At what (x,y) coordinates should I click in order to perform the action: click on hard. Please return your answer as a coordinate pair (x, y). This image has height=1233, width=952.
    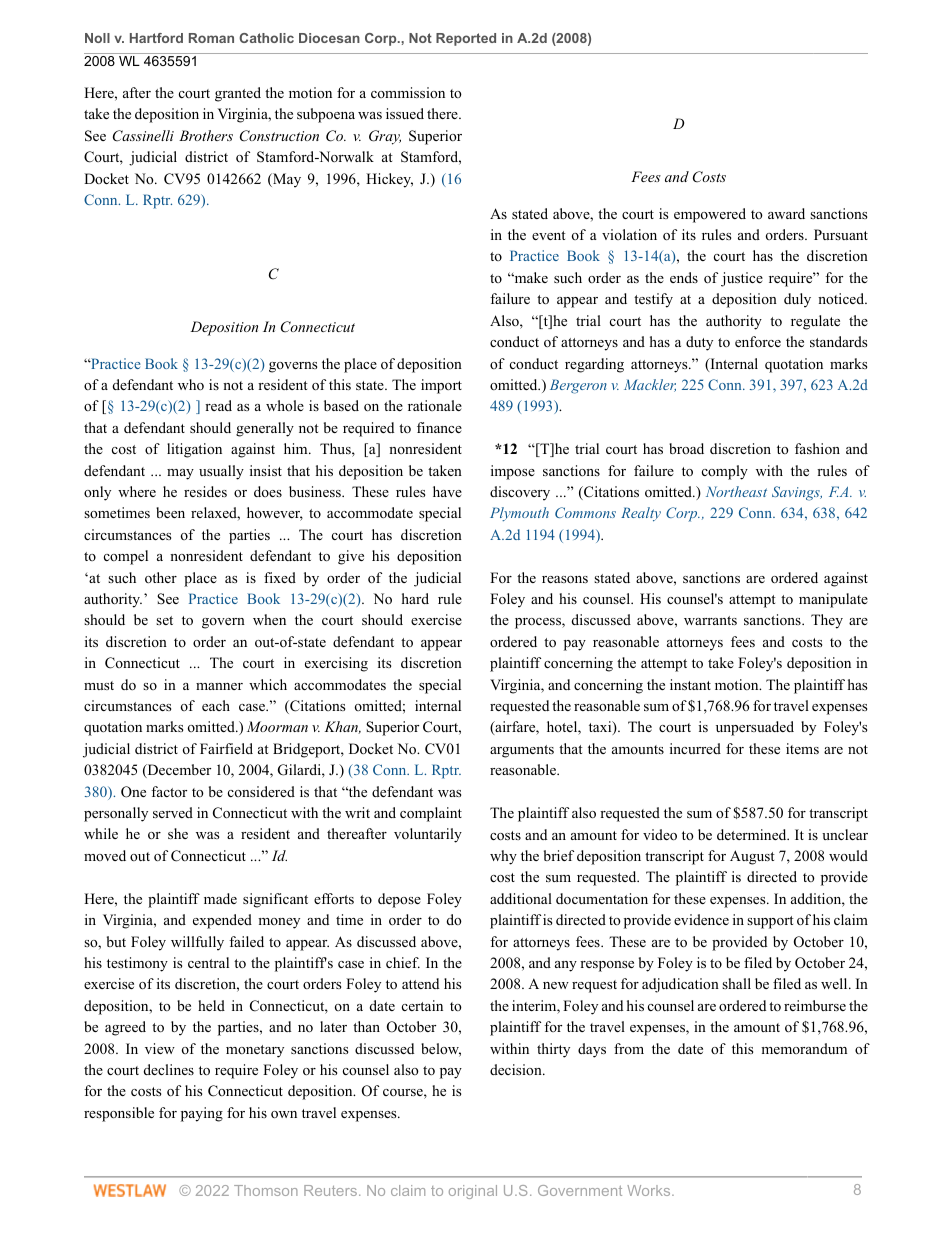
    Looking at the image, I should click on (415, 598).
